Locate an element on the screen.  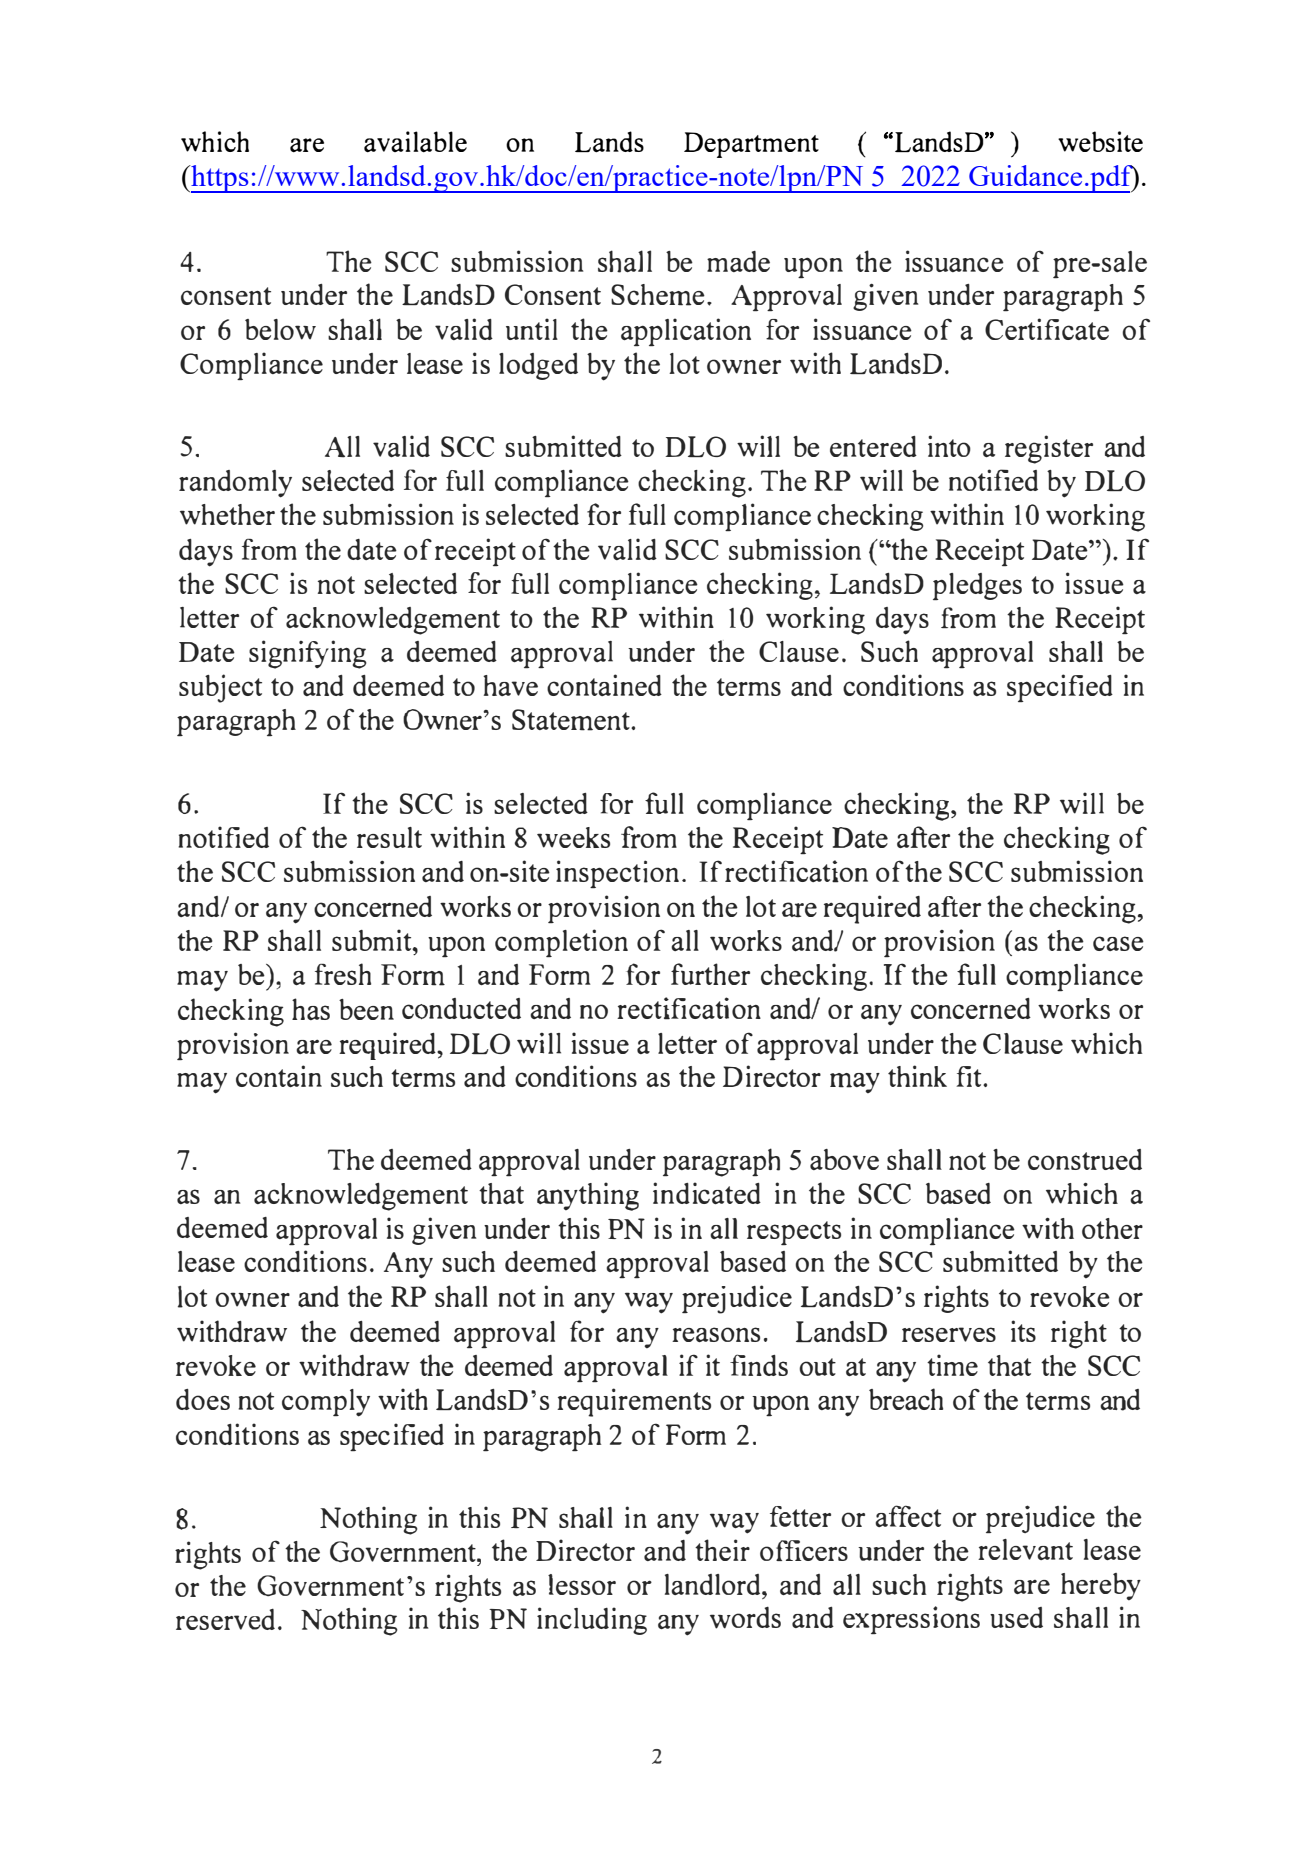
Certificate is located at coordinates (1047, 329).
